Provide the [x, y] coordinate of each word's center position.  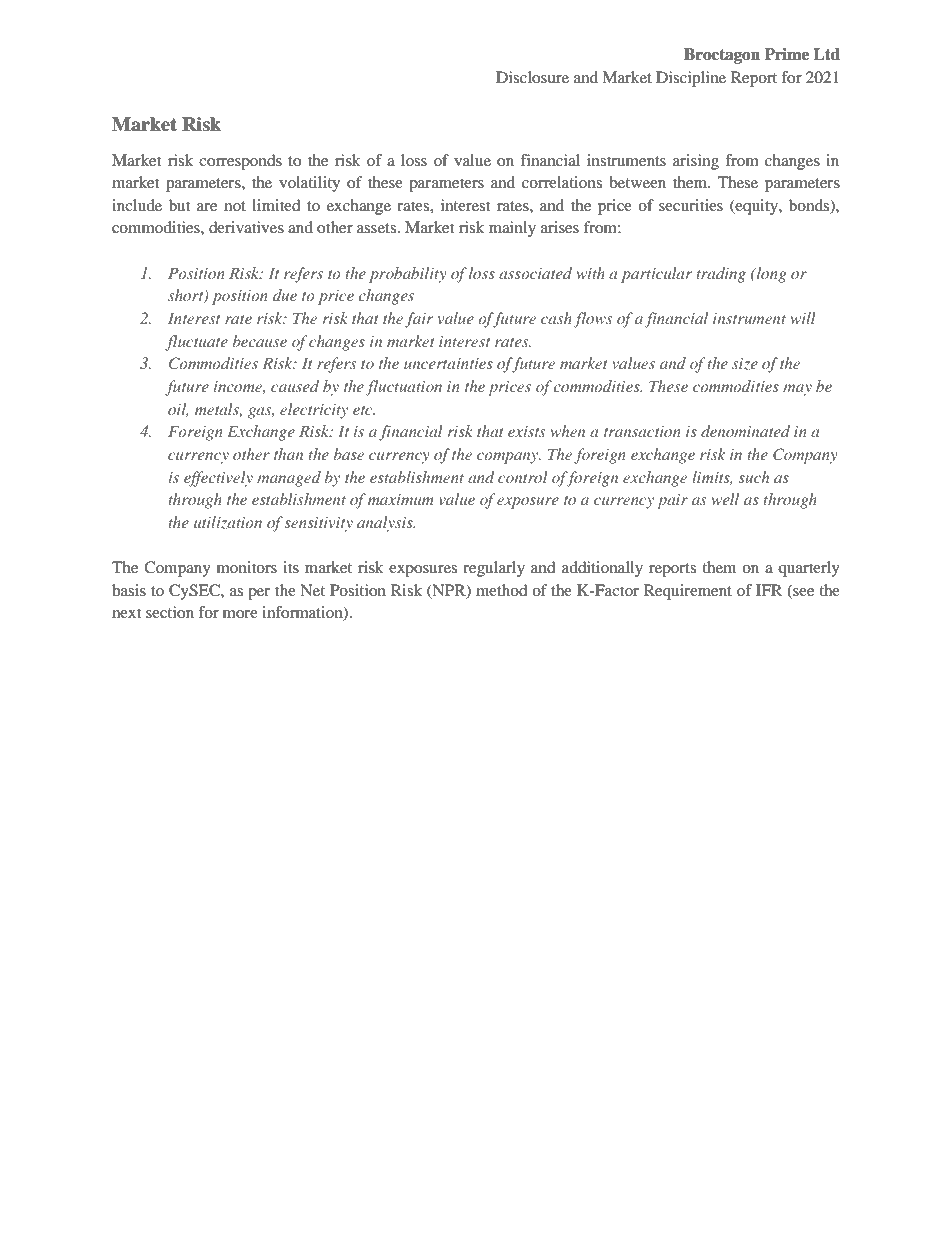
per [259, 594]
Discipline [691, 79]
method [502, 590]
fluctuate [196, 343]
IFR [769, 590]
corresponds [240, 162]
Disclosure [532, 77]
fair [419, 320]
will [803, 318]
